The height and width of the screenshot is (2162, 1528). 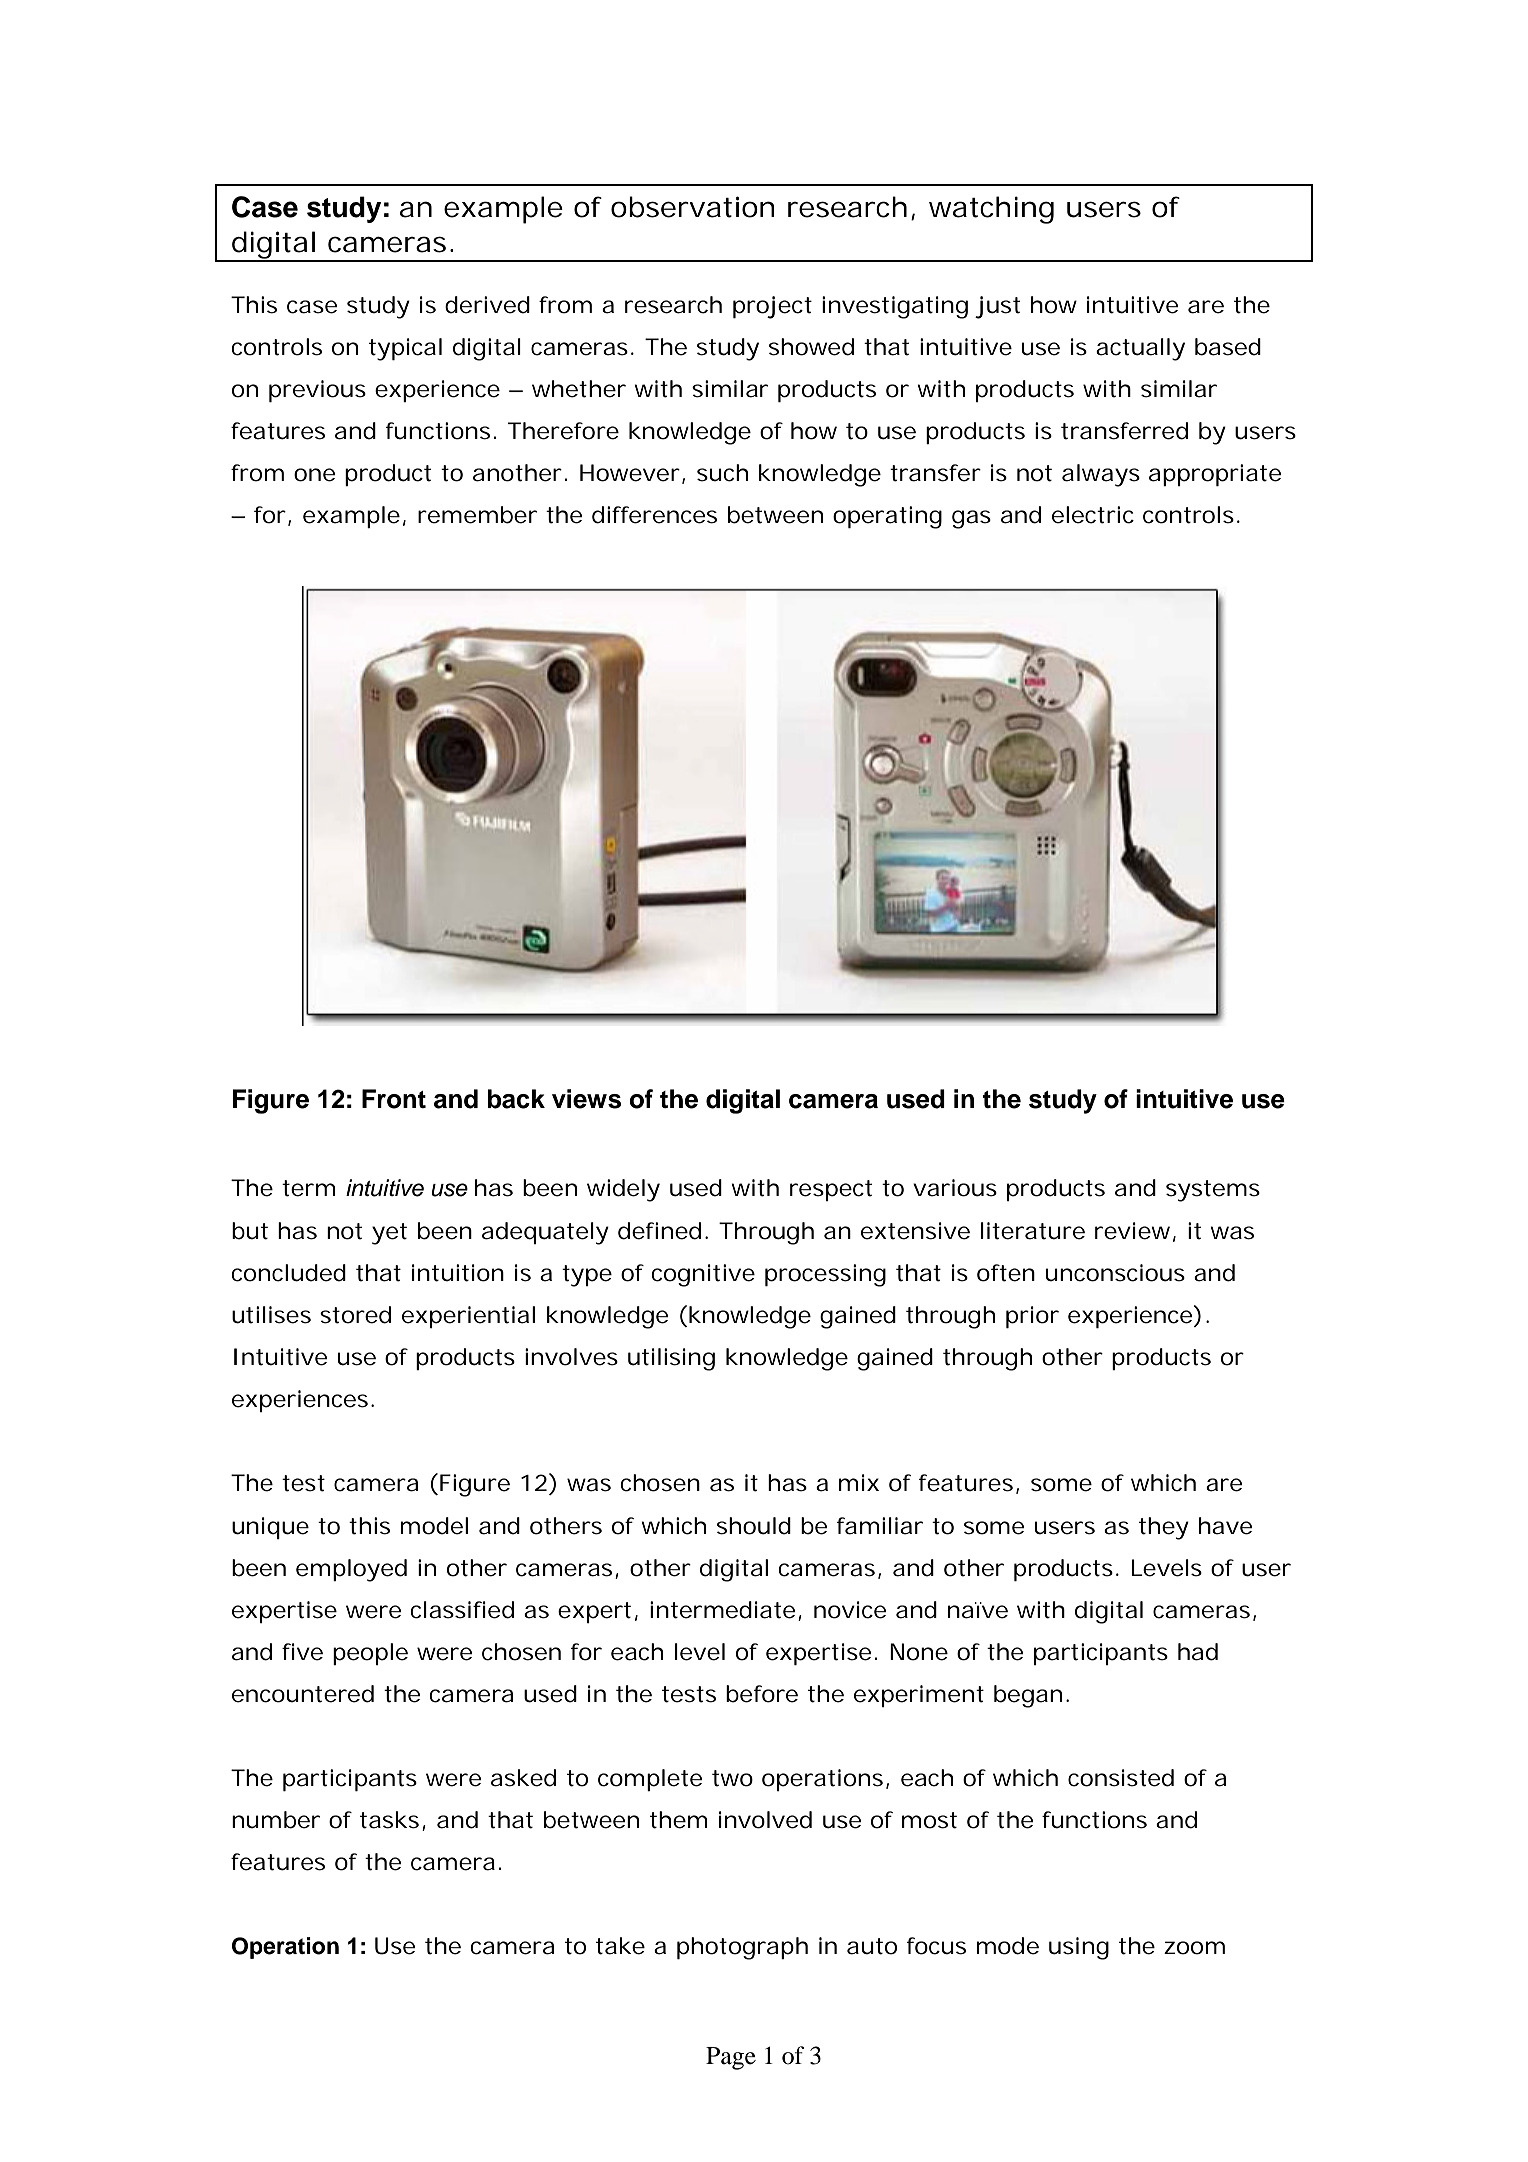 What do you see at coordinates (772, 307) in the screenshot?
I see `project` at bounding box center [772, 307].
